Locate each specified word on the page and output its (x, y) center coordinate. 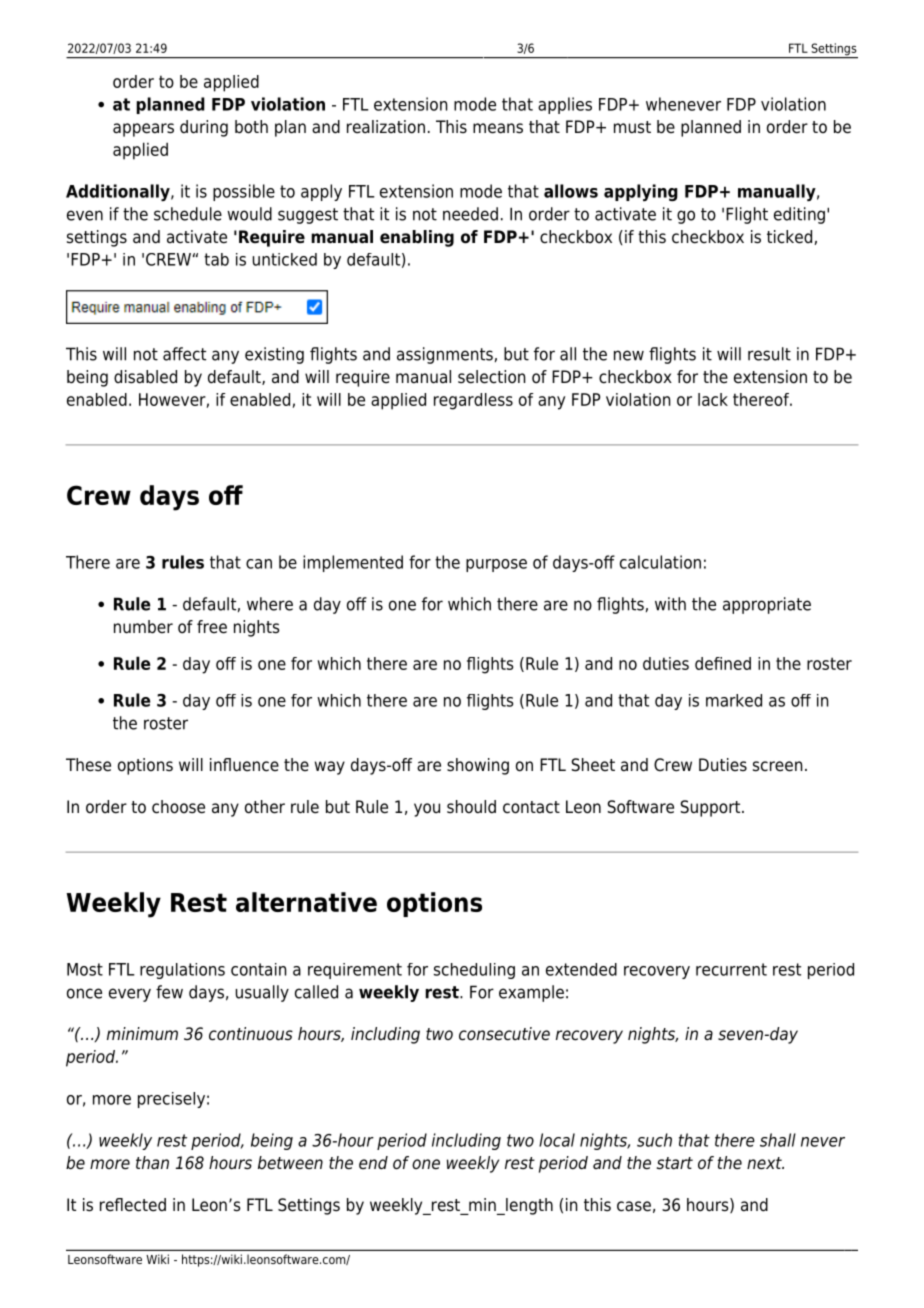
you (427, 810)
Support (711, 808)
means (498, 128)
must (632, 127)
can (259, 564)
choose (178, 807)
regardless (473, 401)
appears (143, 130)
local (557, 1140)
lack (713, 399)
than (152, 1162)
